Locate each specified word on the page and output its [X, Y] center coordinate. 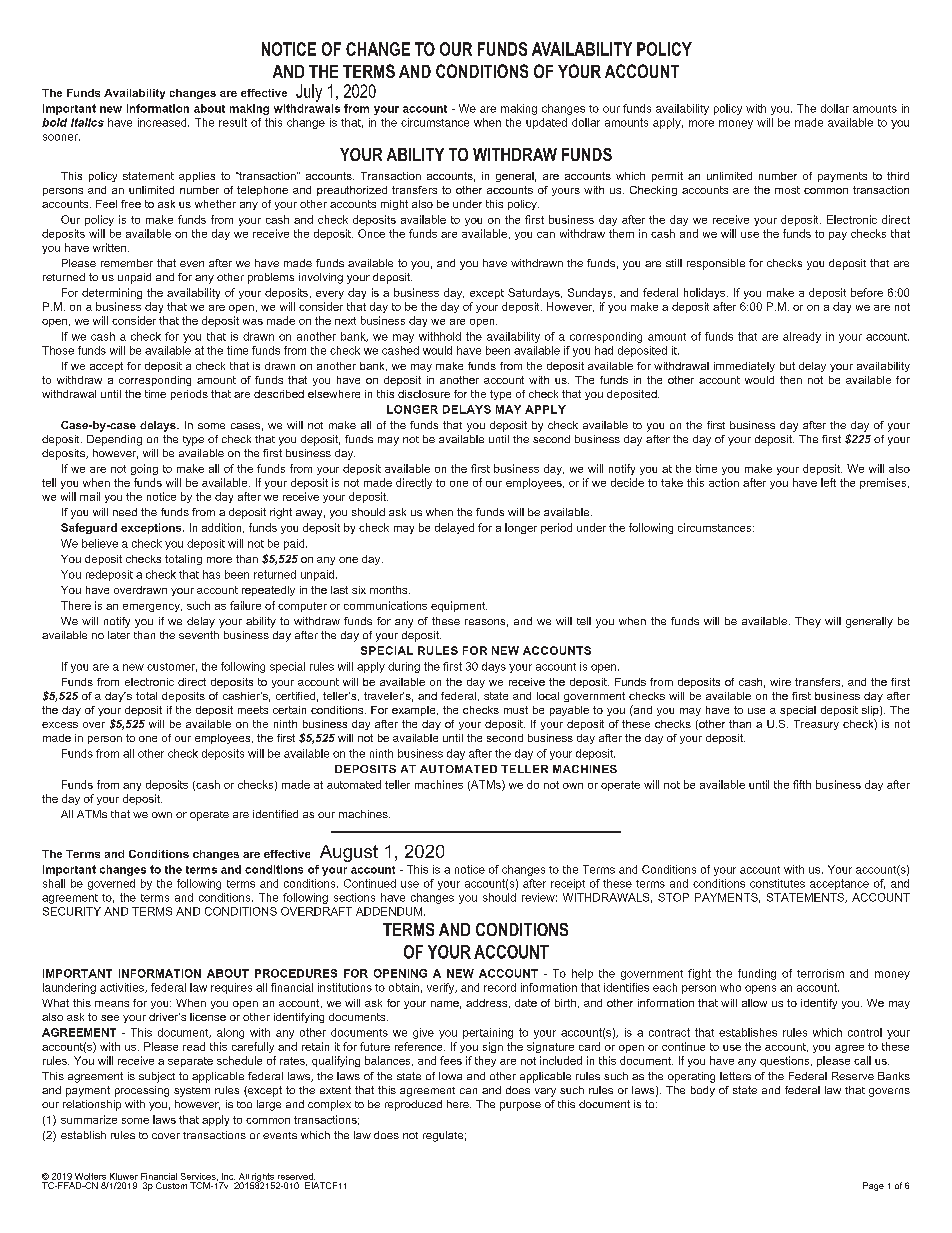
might [394, 205]
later [119, 635]
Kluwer [124, 1176]
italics [87, 122]
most [787, 190]
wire [780, 682]
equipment [459, 606]
